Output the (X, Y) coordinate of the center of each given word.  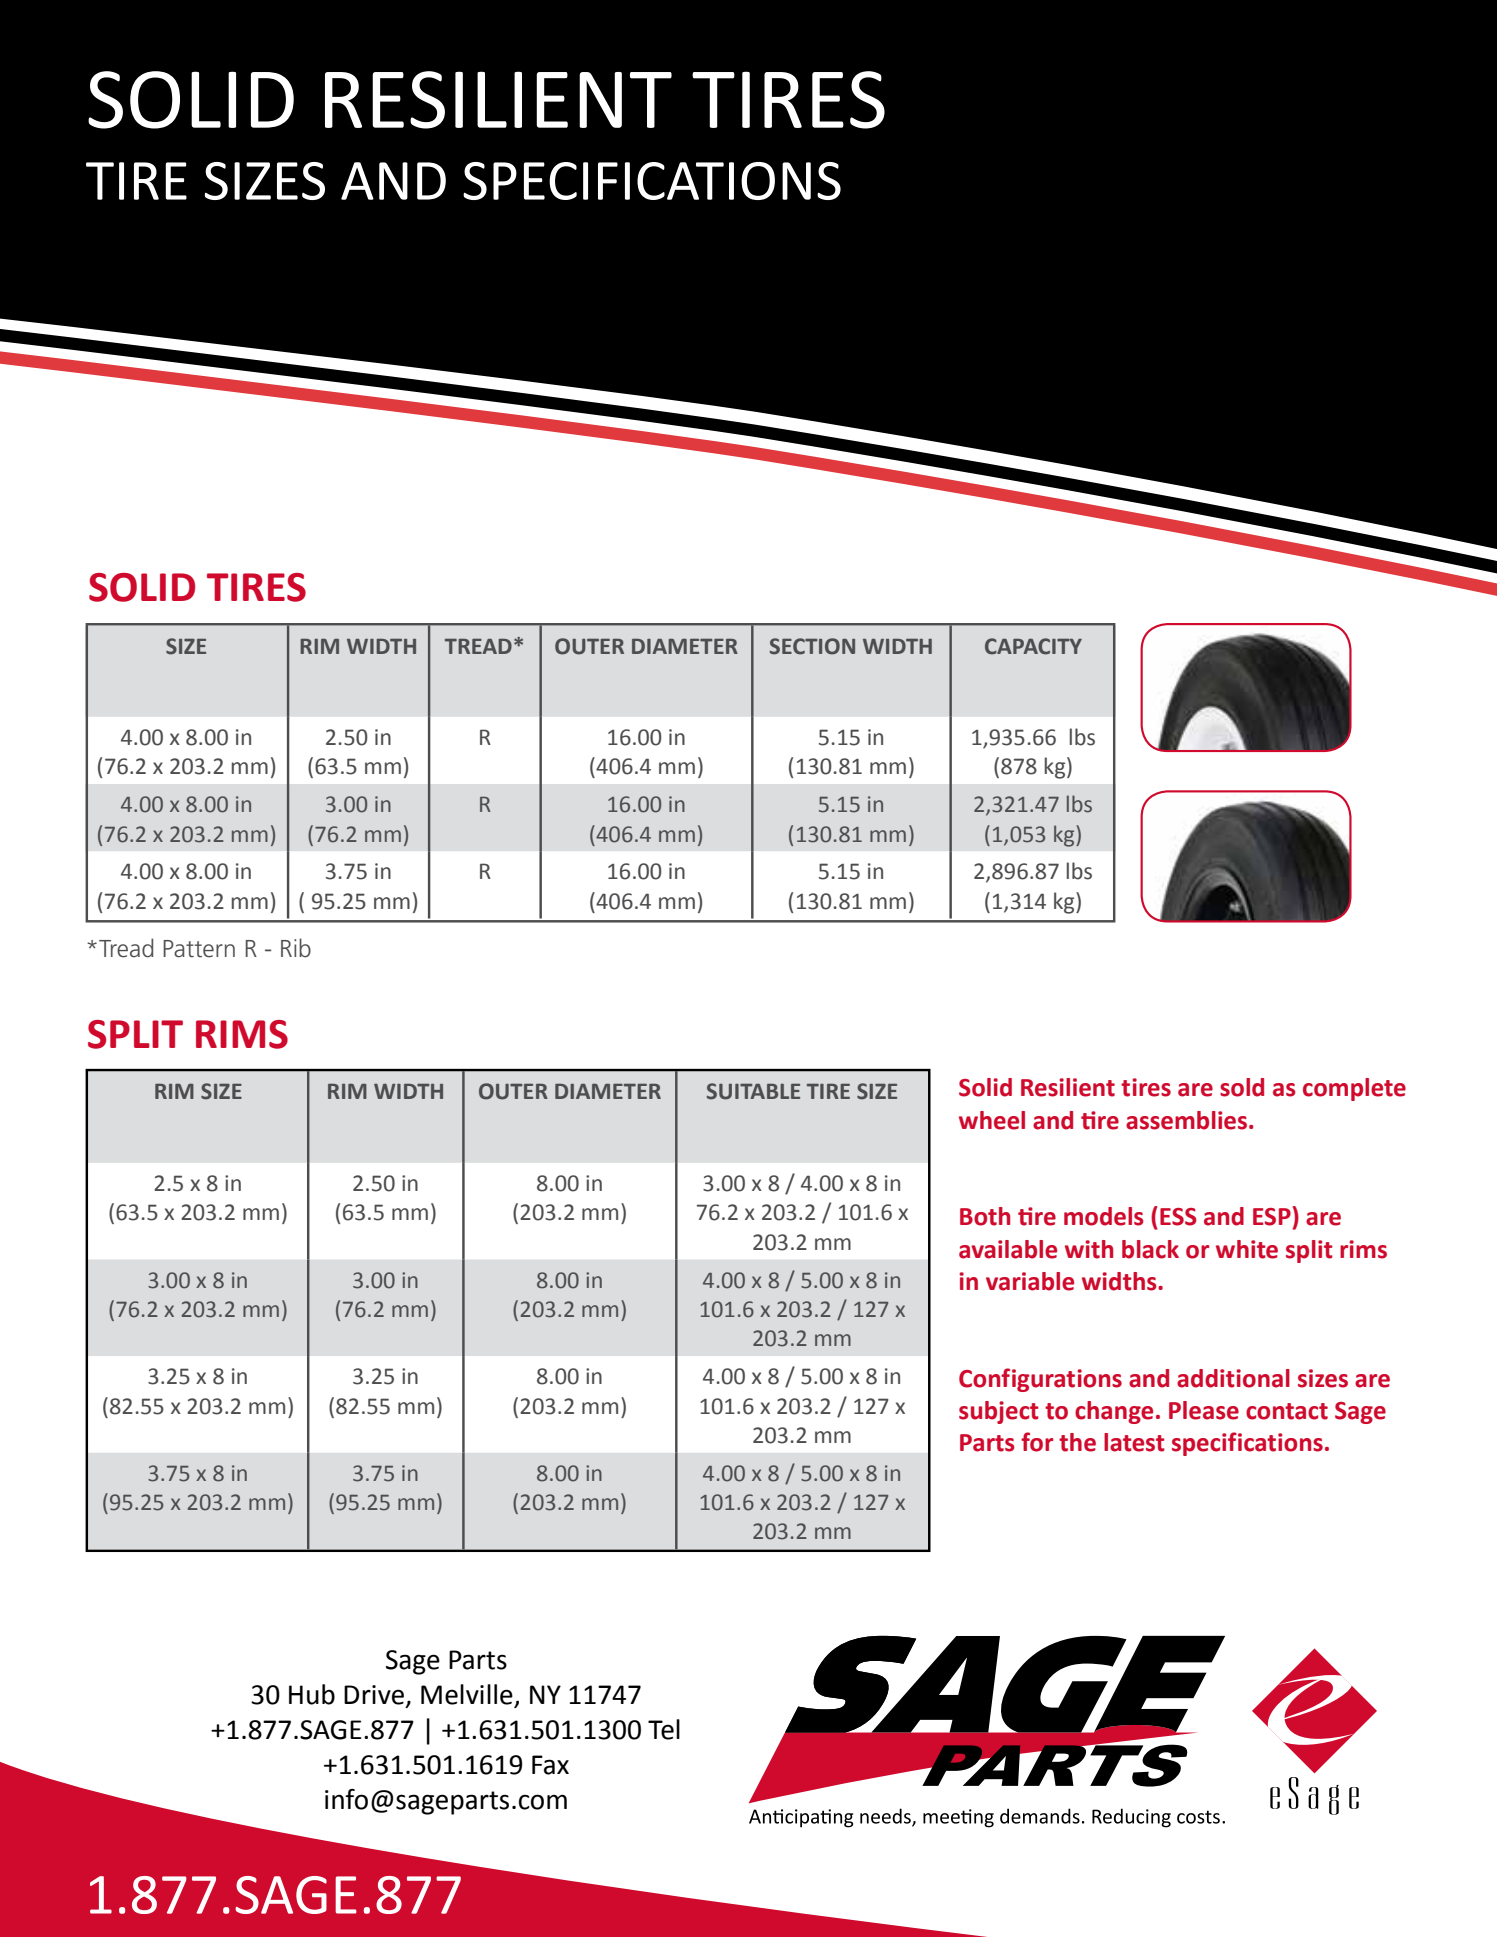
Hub (312, 1694)
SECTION (812, 646)
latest (1134, 1442)
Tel (664, 1729)
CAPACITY (1033, 646)
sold (1242, 1087)
